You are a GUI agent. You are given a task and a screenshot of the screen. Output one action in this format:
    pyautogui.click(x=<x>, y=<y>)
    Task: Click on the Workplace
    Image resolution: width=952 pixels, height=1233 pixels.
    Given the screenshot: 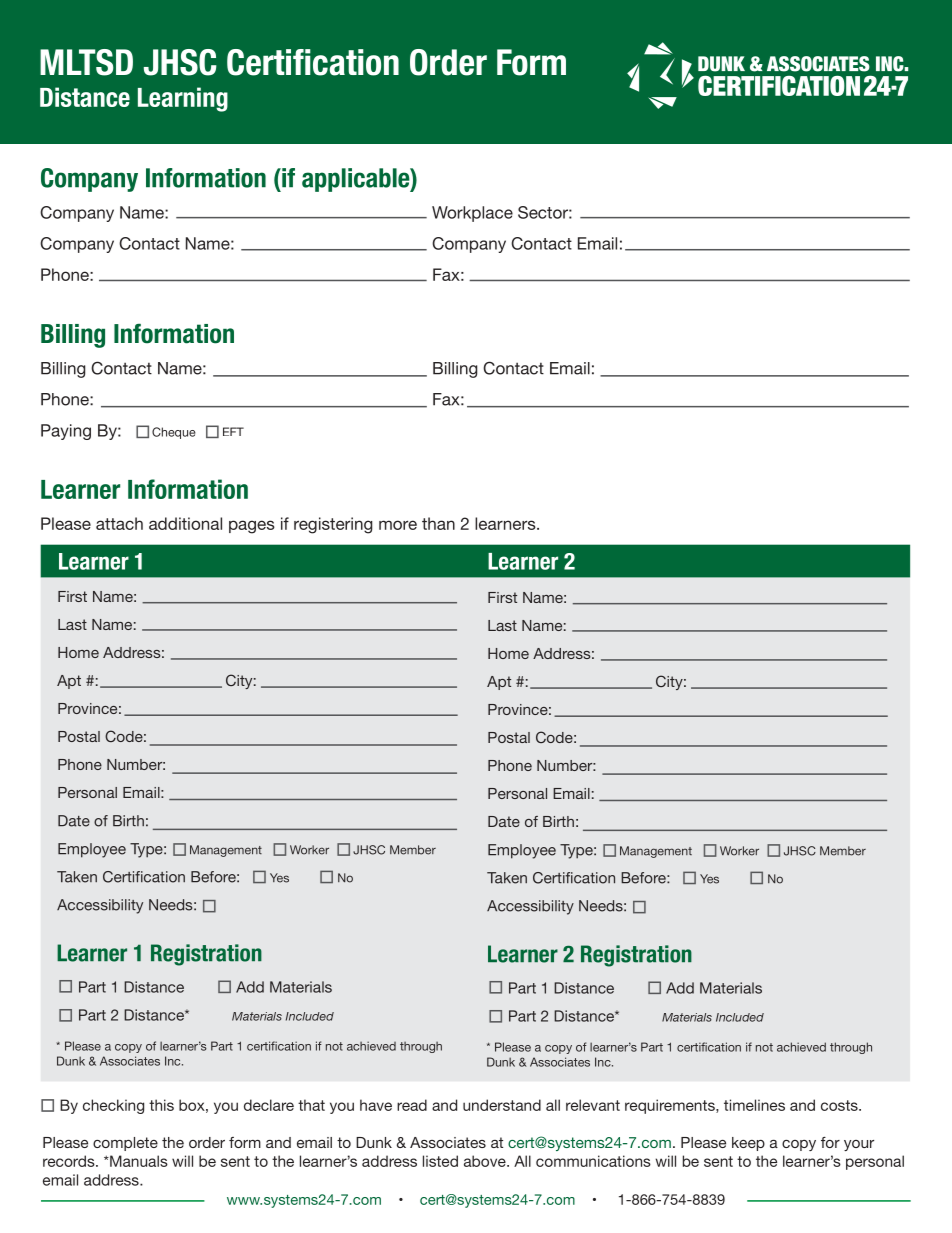 What is the action you would take?
    pyautogui.click(x=472, y=214)
